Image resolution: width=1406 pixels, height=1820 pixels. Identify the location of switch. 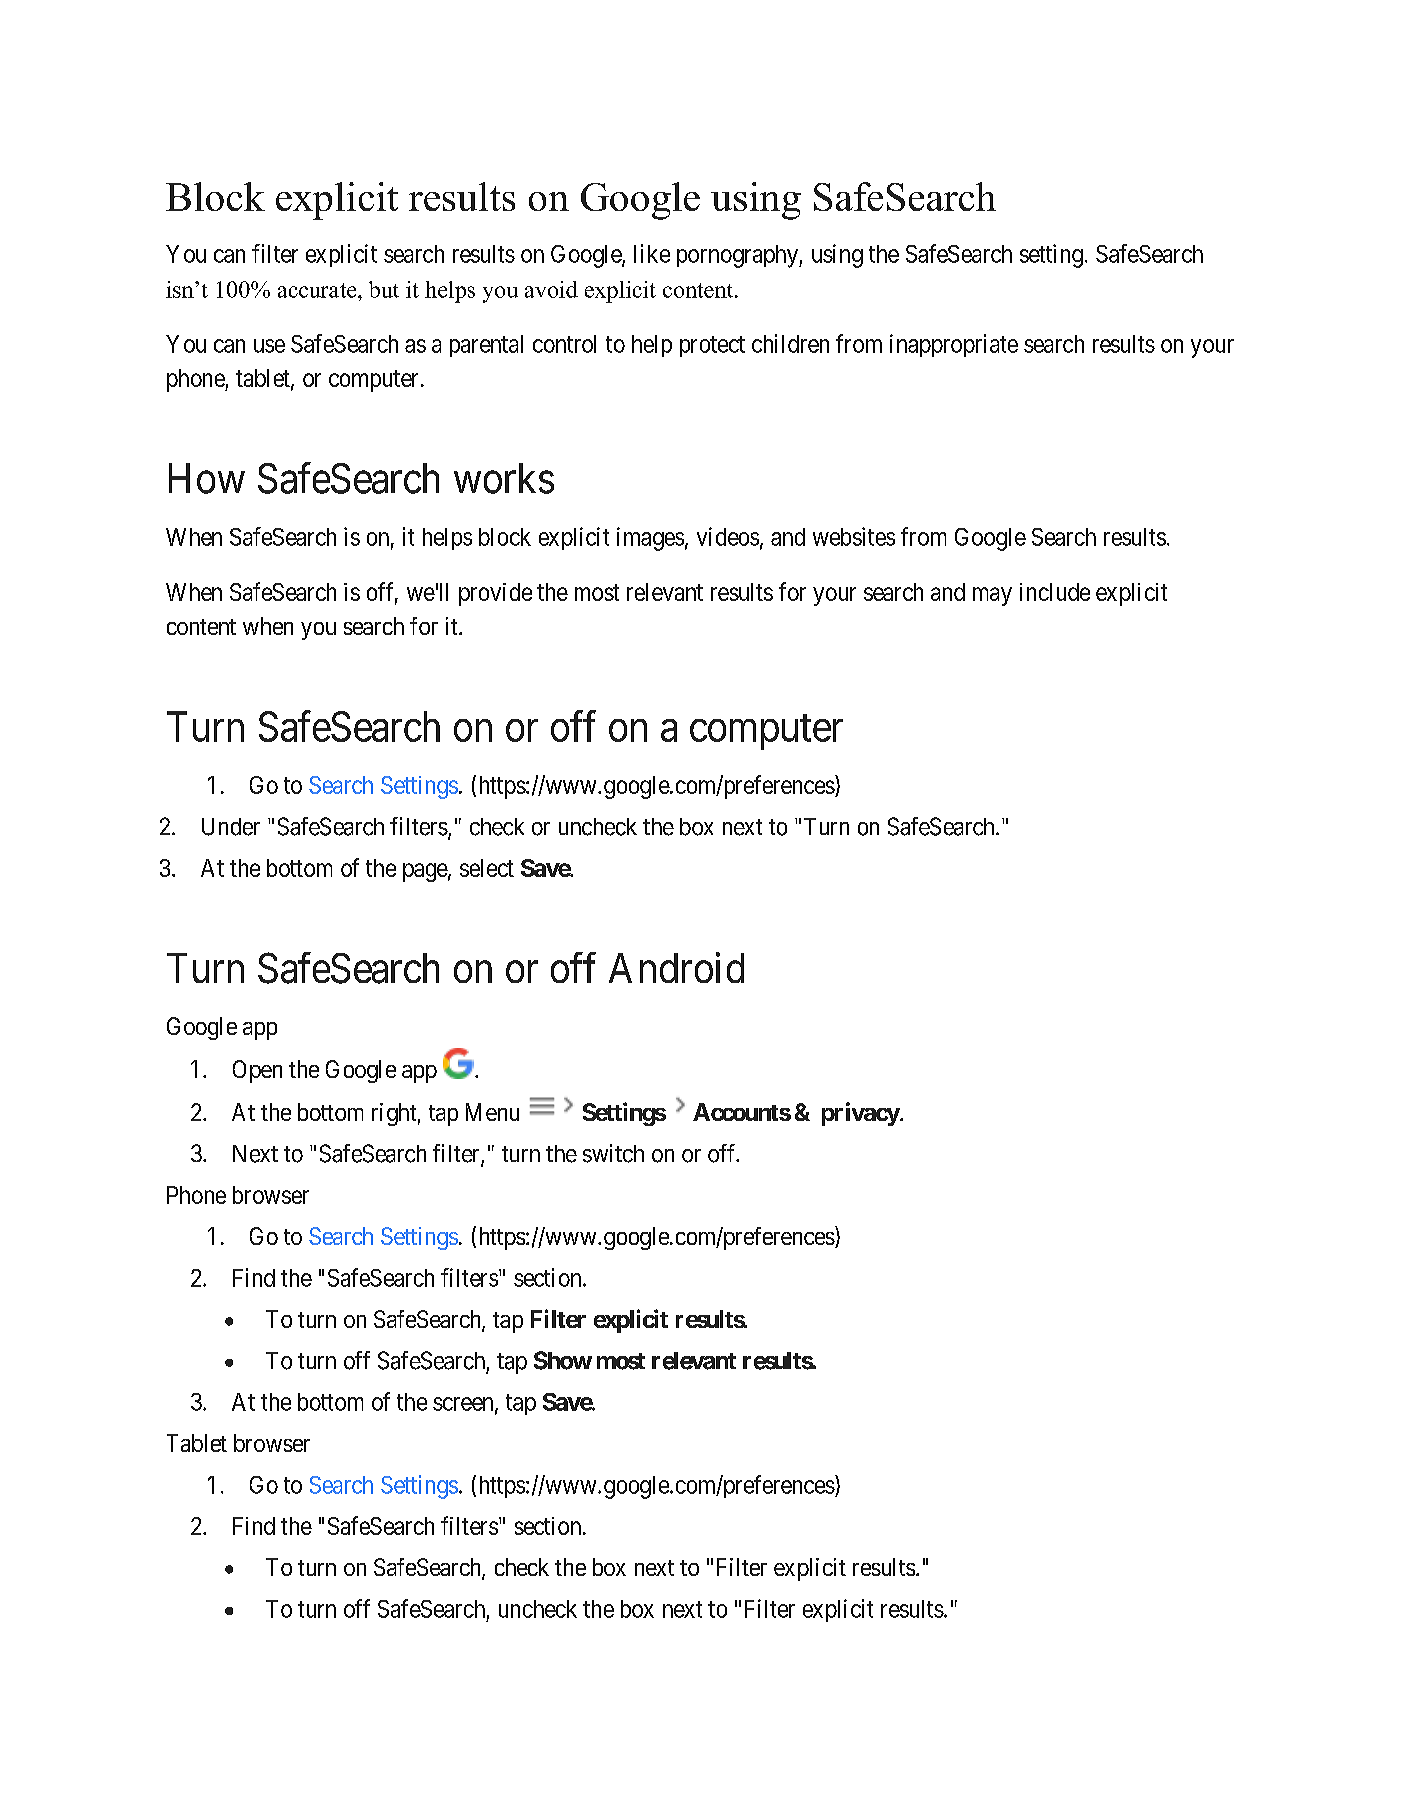
(613, 1153).
